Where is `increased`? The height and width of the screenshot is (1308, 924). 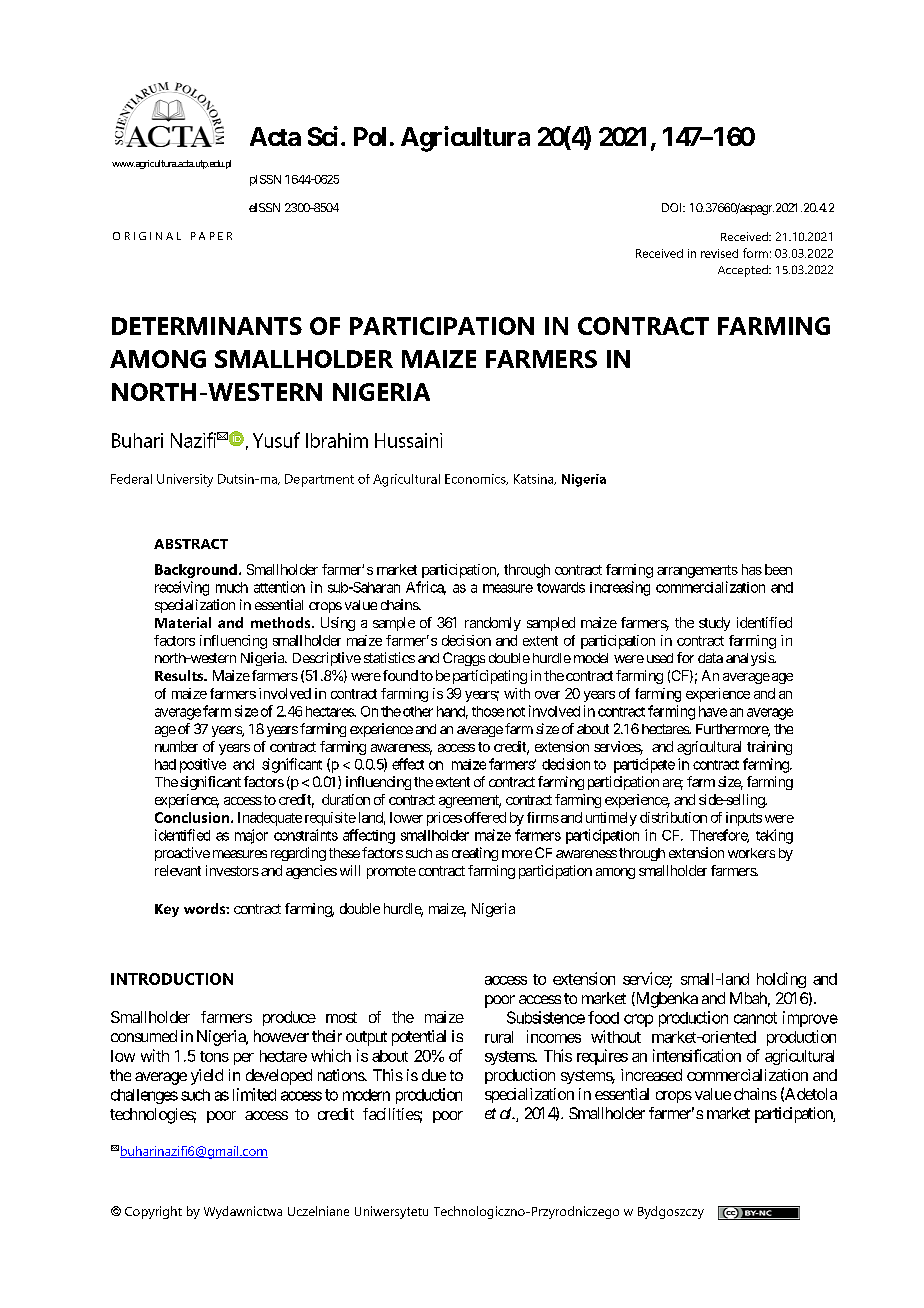
increased is located at coordinates (651, 1075).
